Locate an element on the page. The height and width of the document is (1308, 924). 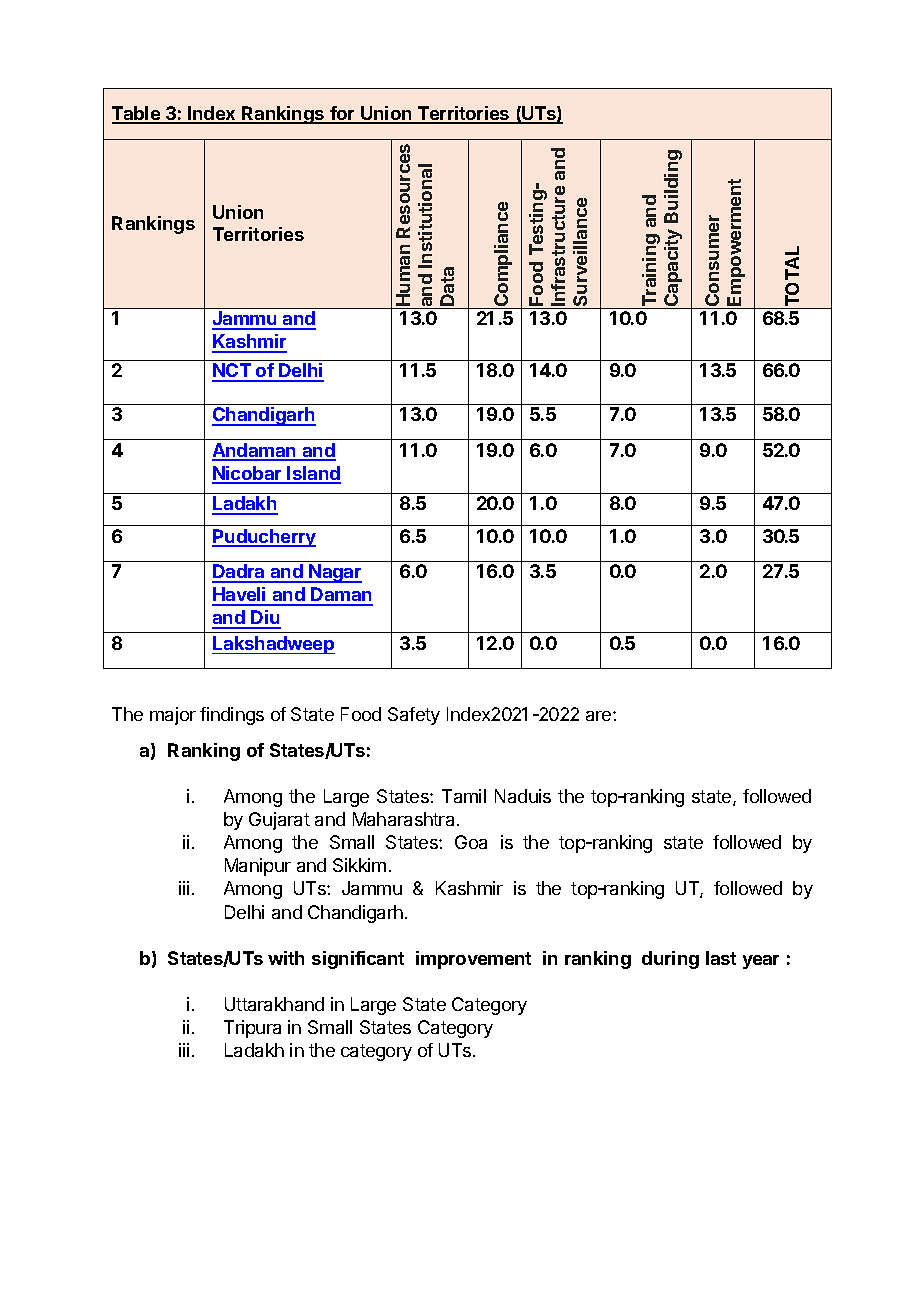
are is located at coordinates (600, 716).
